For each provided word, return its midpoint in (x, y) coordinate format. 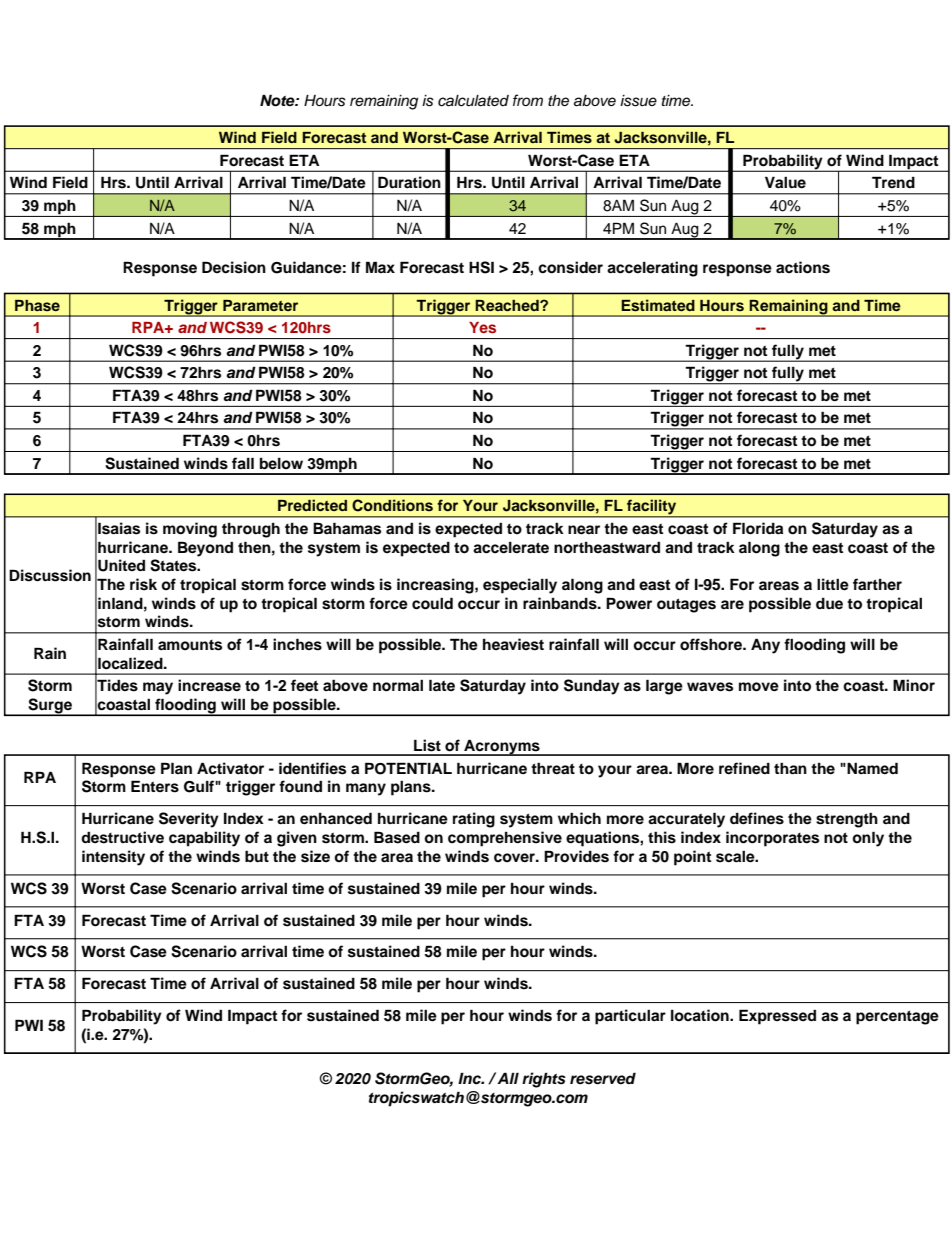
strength (847, 820)
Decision (234, 267)
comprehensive (505, 839)
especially (520, 586)
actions (803, 267)
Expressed (777, 1017)
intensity (113, 858)
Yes (482, 327)
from (528, 100)
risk (143, 584)
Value (785, 182)
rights (544, 1080)
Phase (37, 305)
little (833, 584)
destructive (122, 837)
